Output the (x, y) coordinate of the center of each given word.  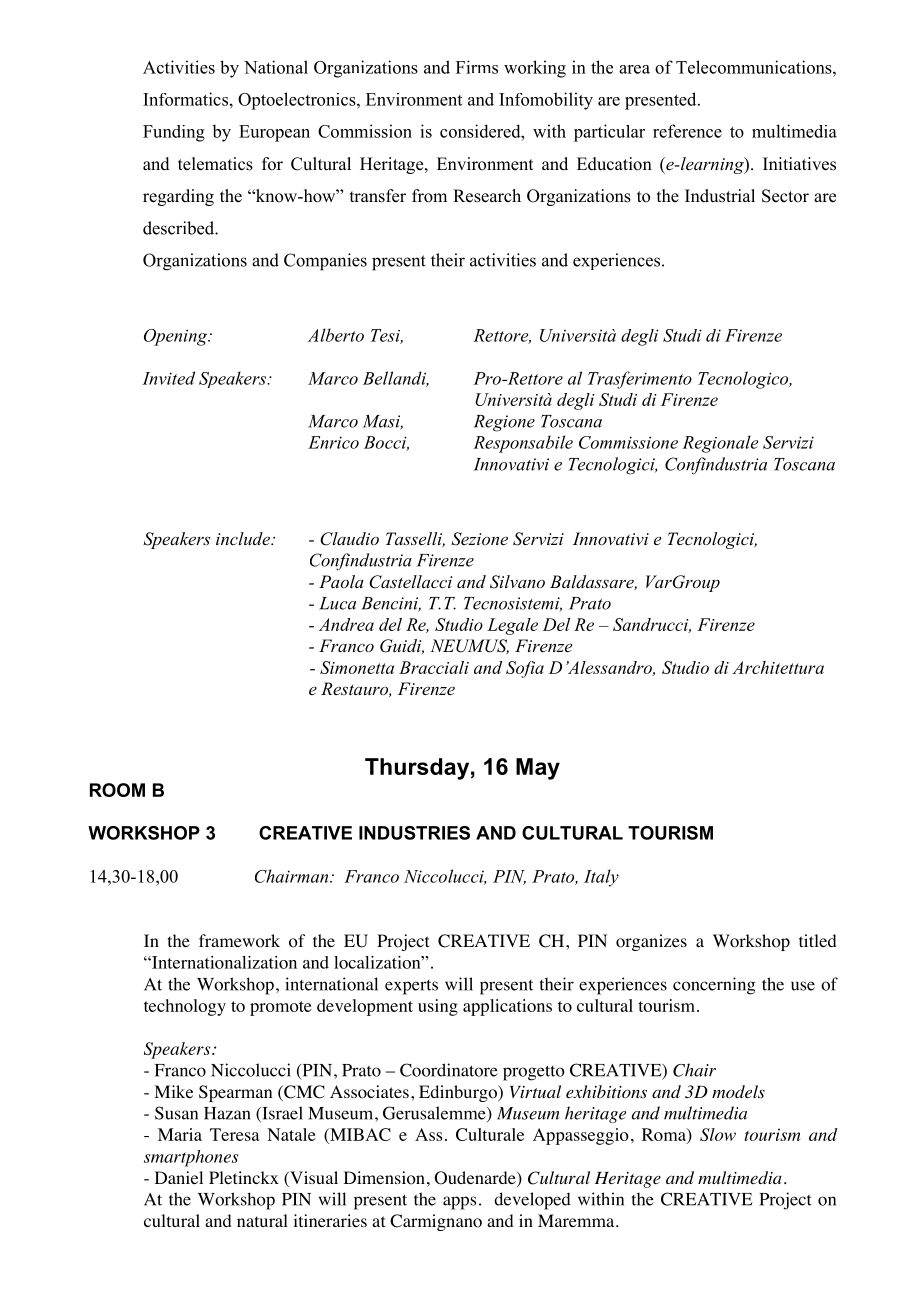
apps (459, 1203)
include (244, 538)
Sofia (525, 669)
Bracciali (434, 667)
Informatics (185, 99)
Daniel (179, 1177)
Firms (477, 67)
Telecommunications (755, 67)
